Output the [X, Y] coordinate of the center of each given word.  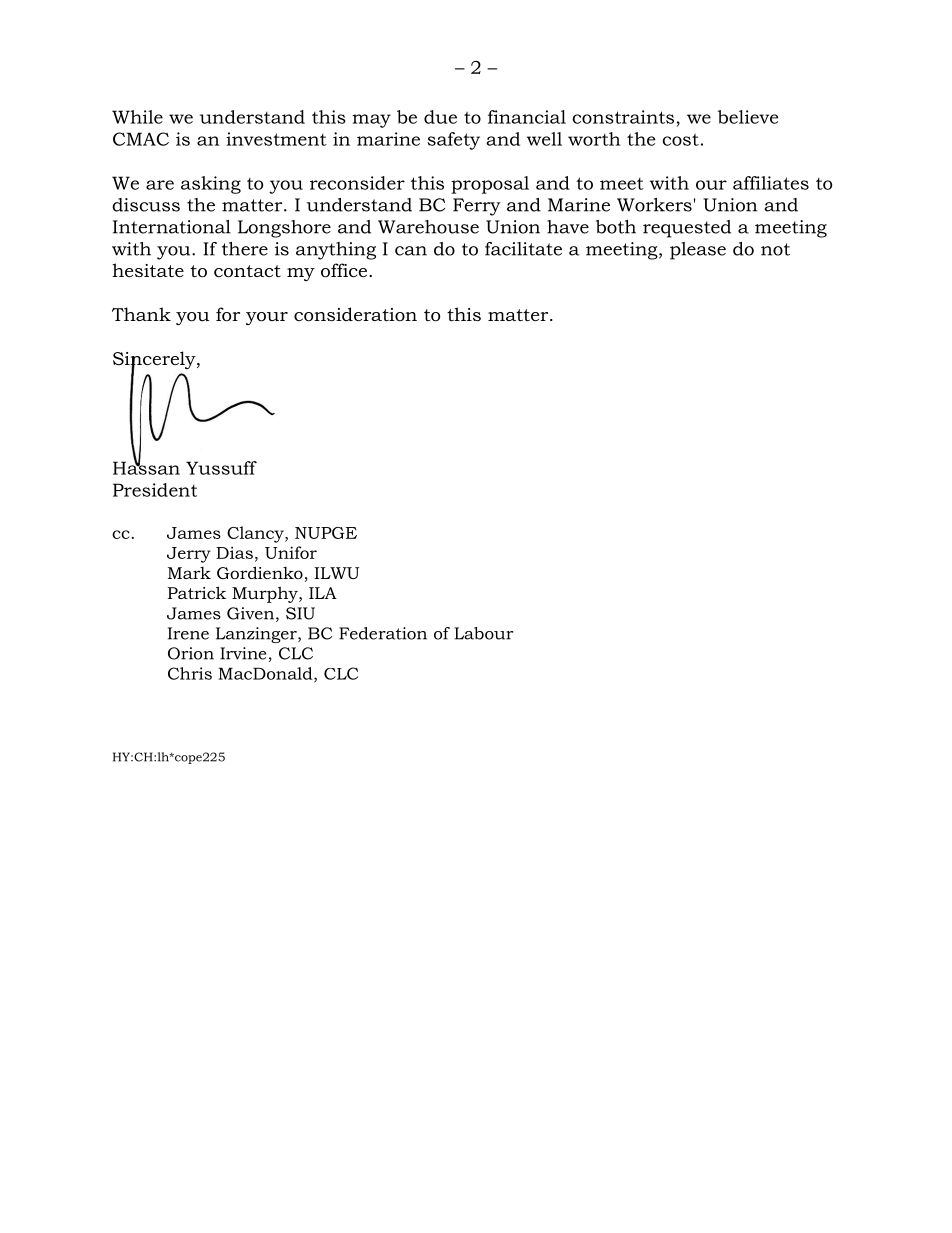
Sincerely [155, 361]
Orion [191, 653]
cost [680, 140]
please [698, 251]
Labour [483, 633]
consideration [355, 314]
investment [276, 139]
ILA [323, 593]
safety [454, 141]
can [411, 251]
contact [247, 271]
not [775, 249]
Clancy [256, 534]
